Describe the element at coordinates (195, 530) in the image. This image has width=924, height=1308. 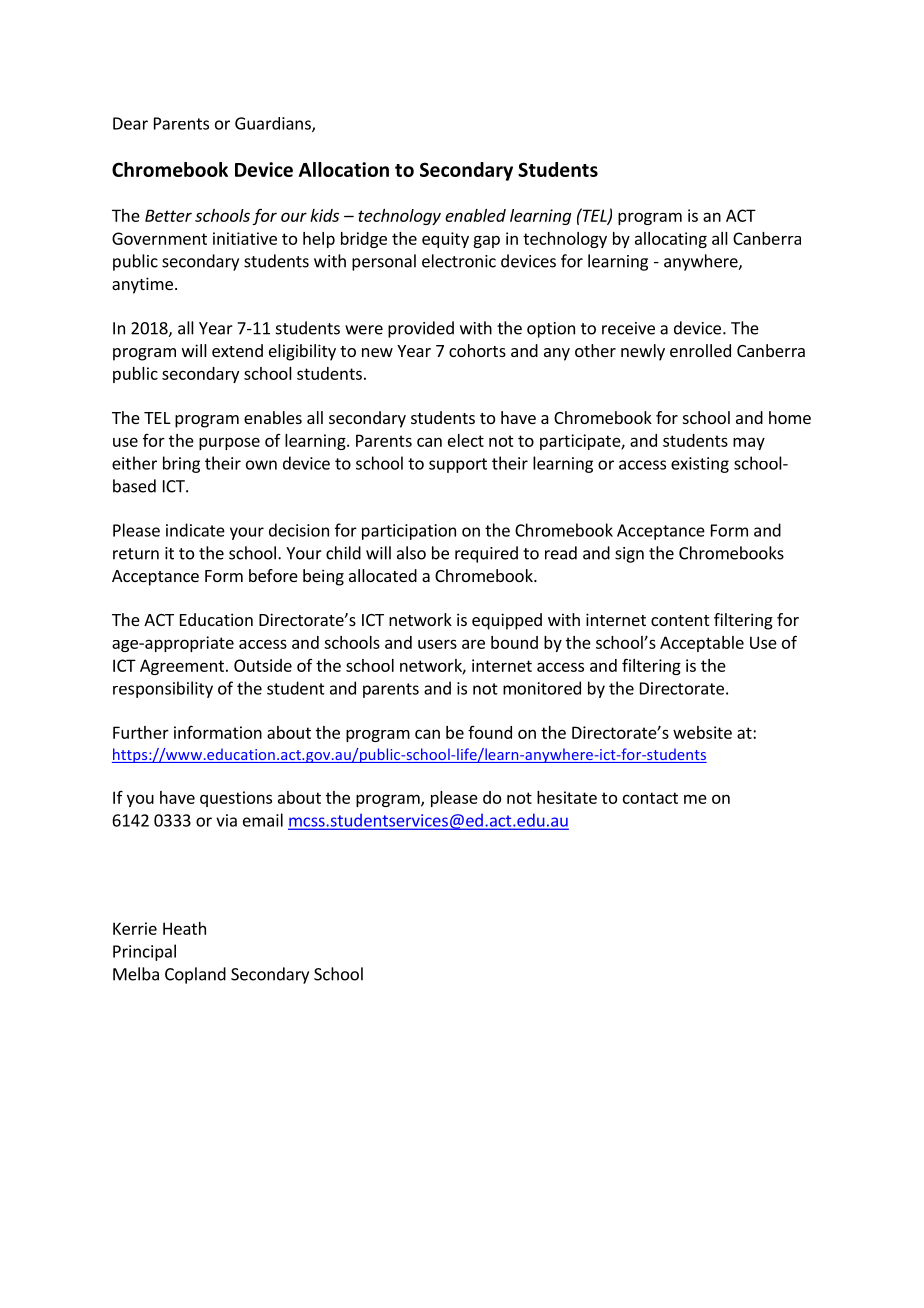
I see `indicate` at that location.
